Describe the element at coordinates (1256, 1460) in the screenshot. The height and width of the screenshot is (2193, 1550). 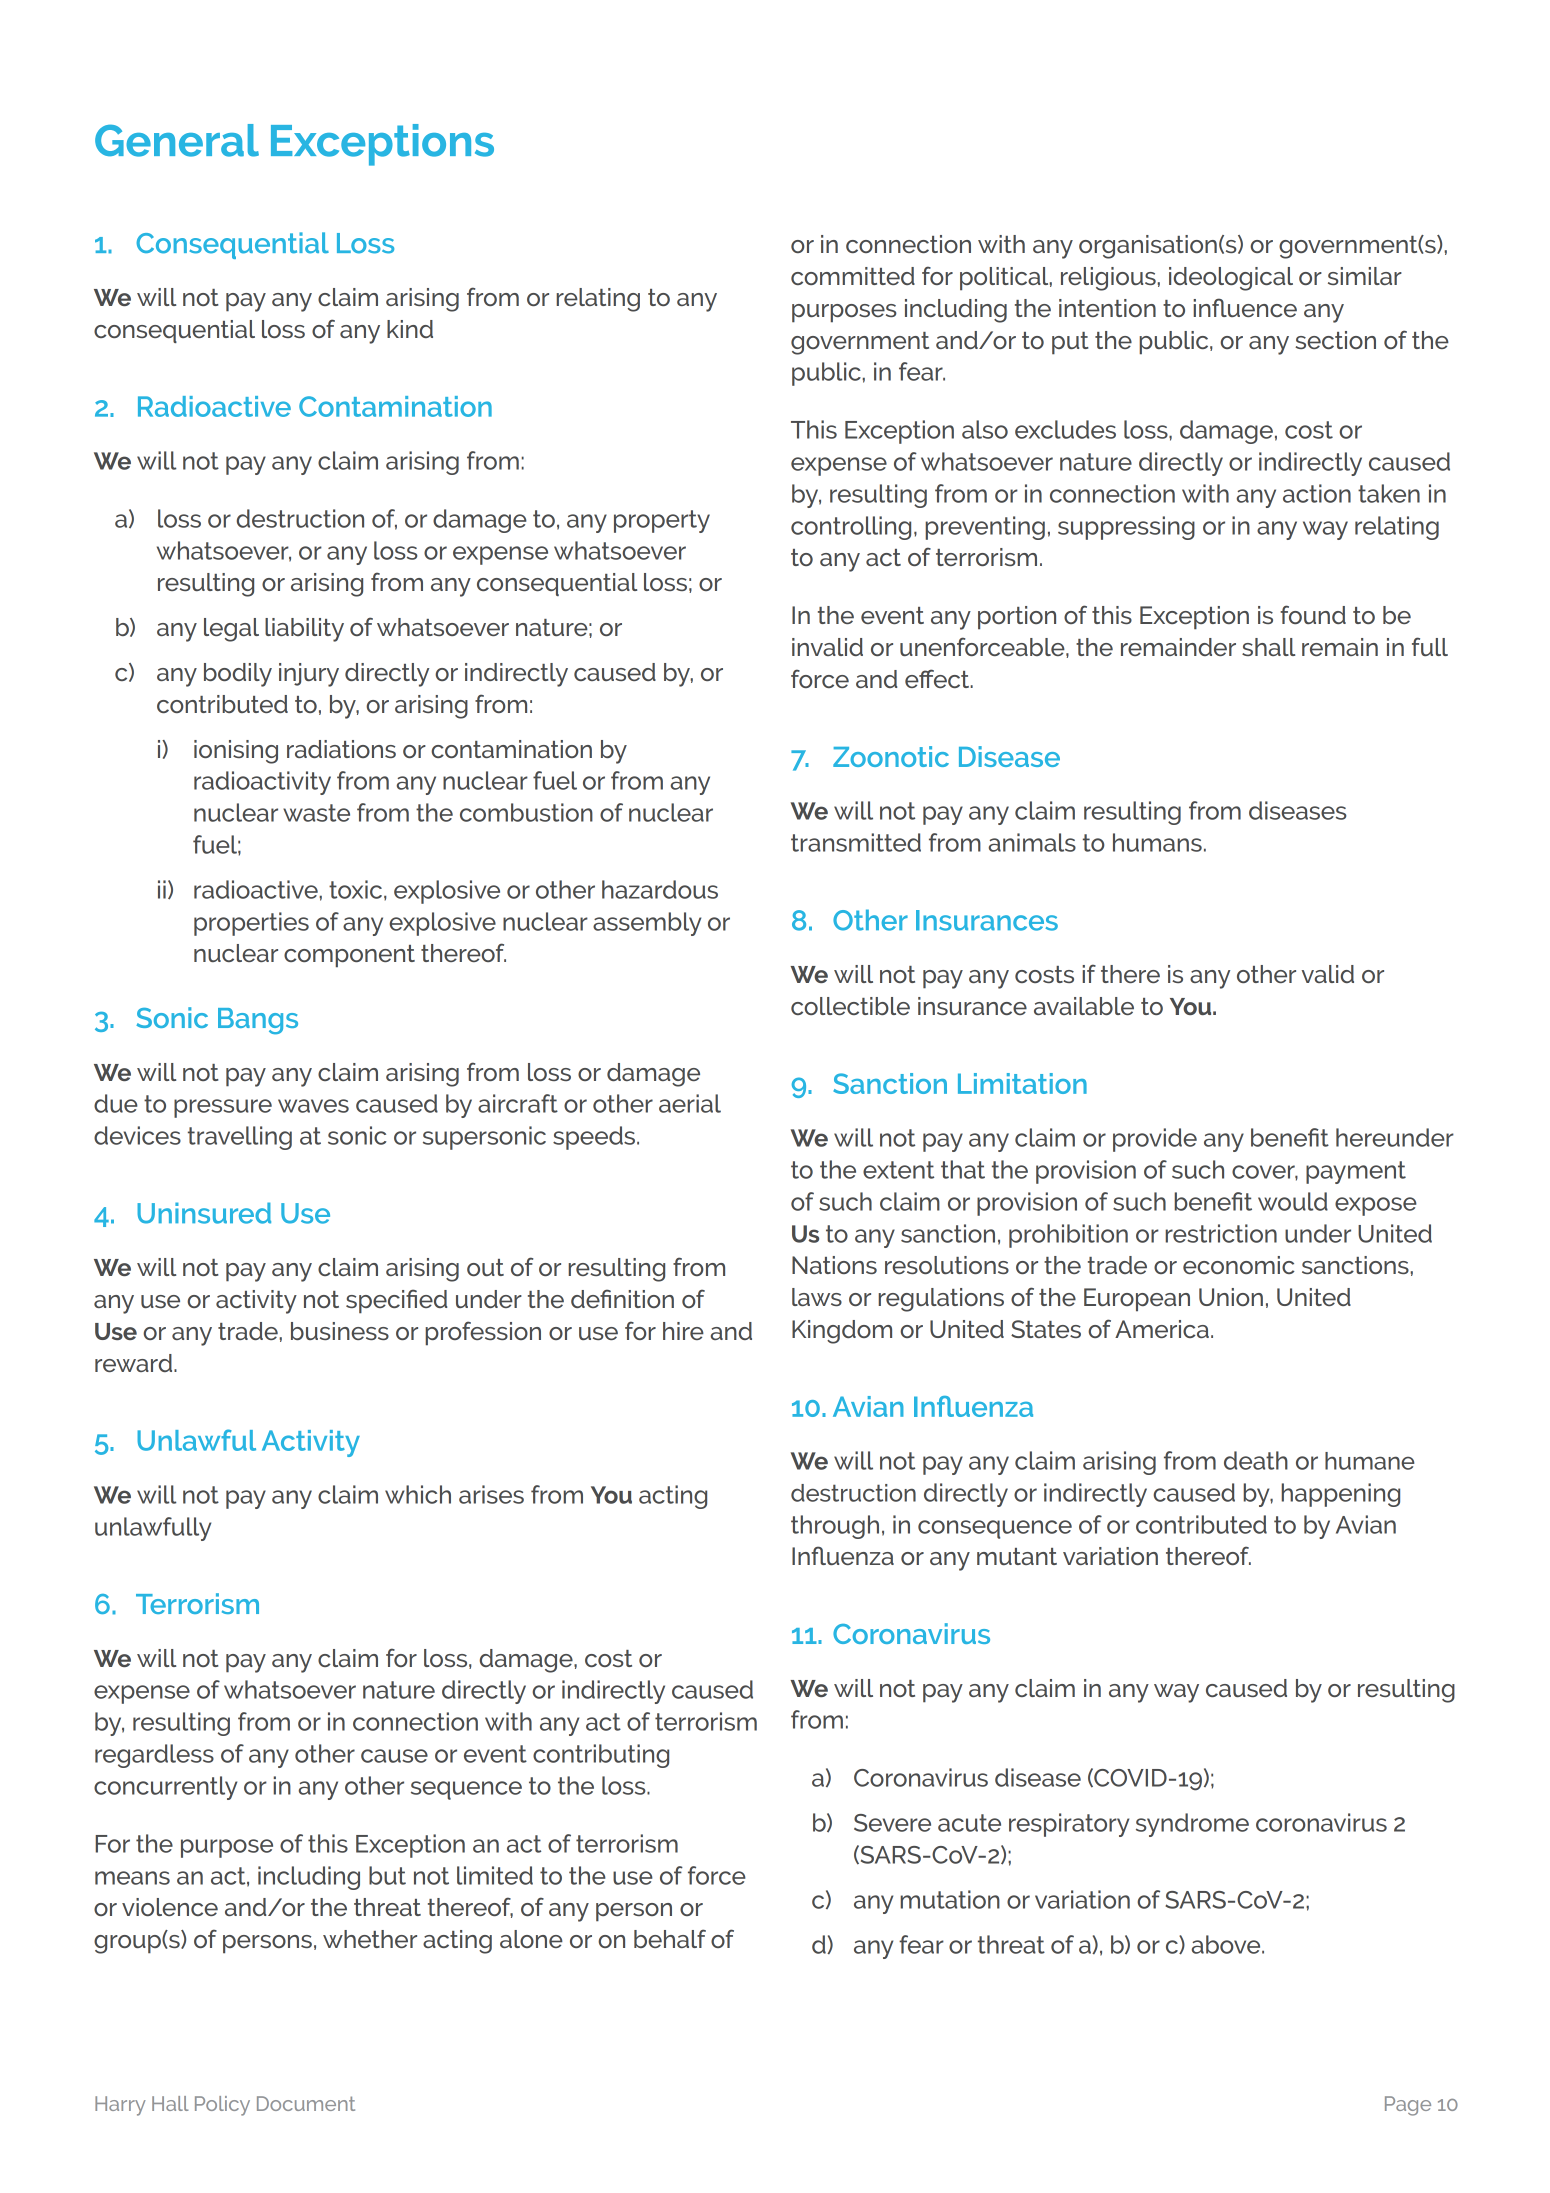
I see `death` at that location.
